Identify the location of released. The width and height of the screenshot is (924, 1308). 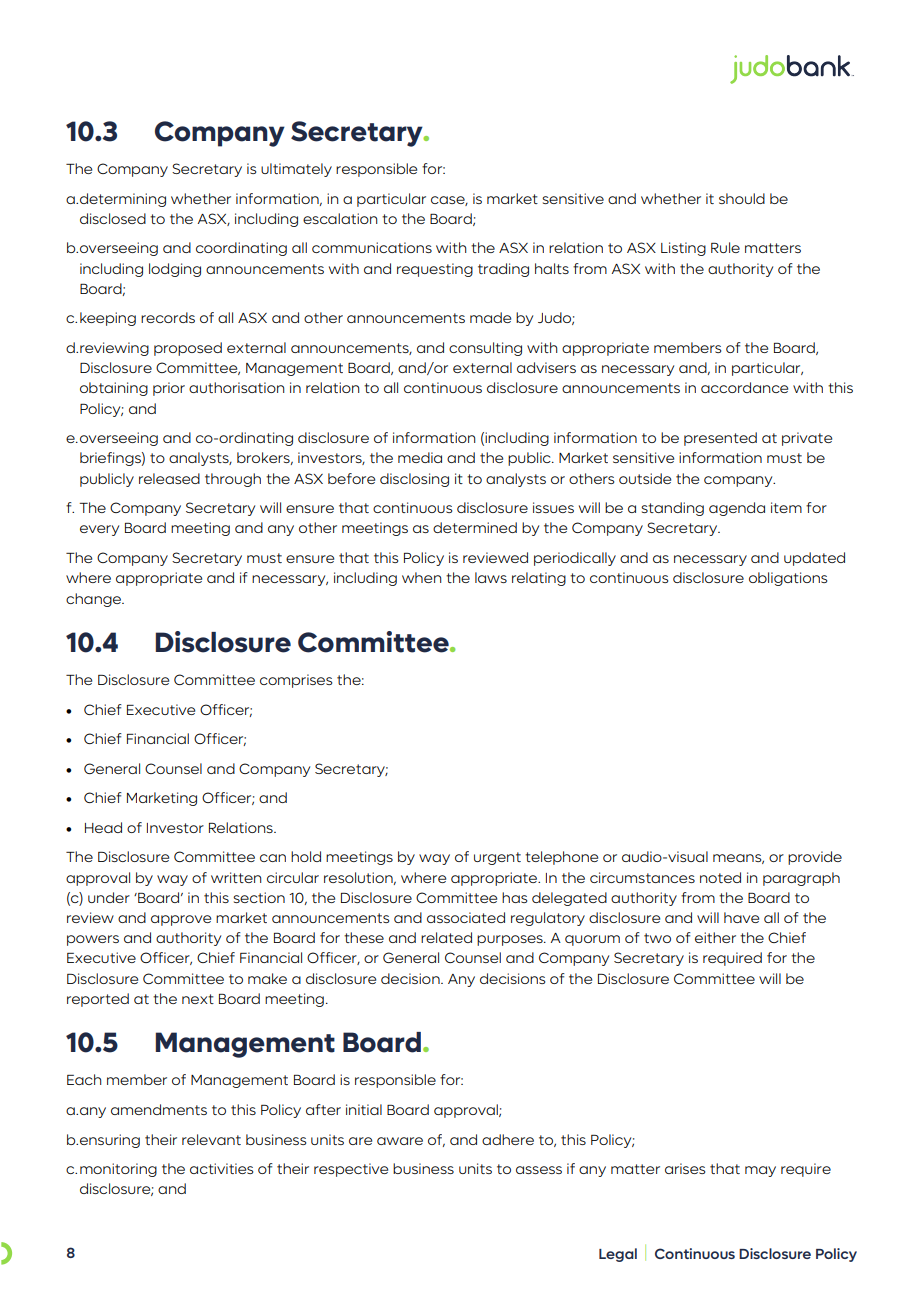
(169, 478).
